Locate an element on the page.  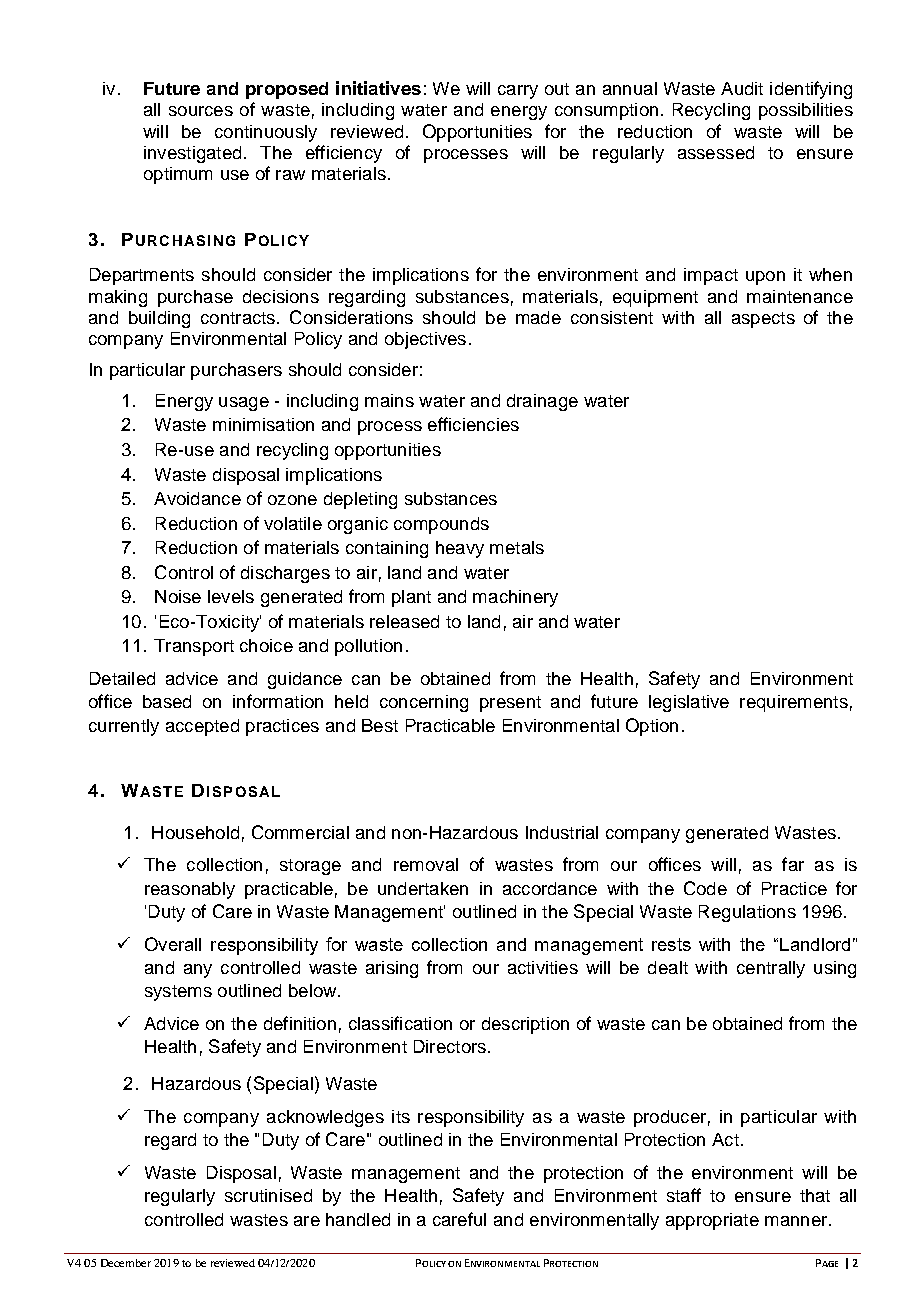
carry is located at coordinates (518, 92).
